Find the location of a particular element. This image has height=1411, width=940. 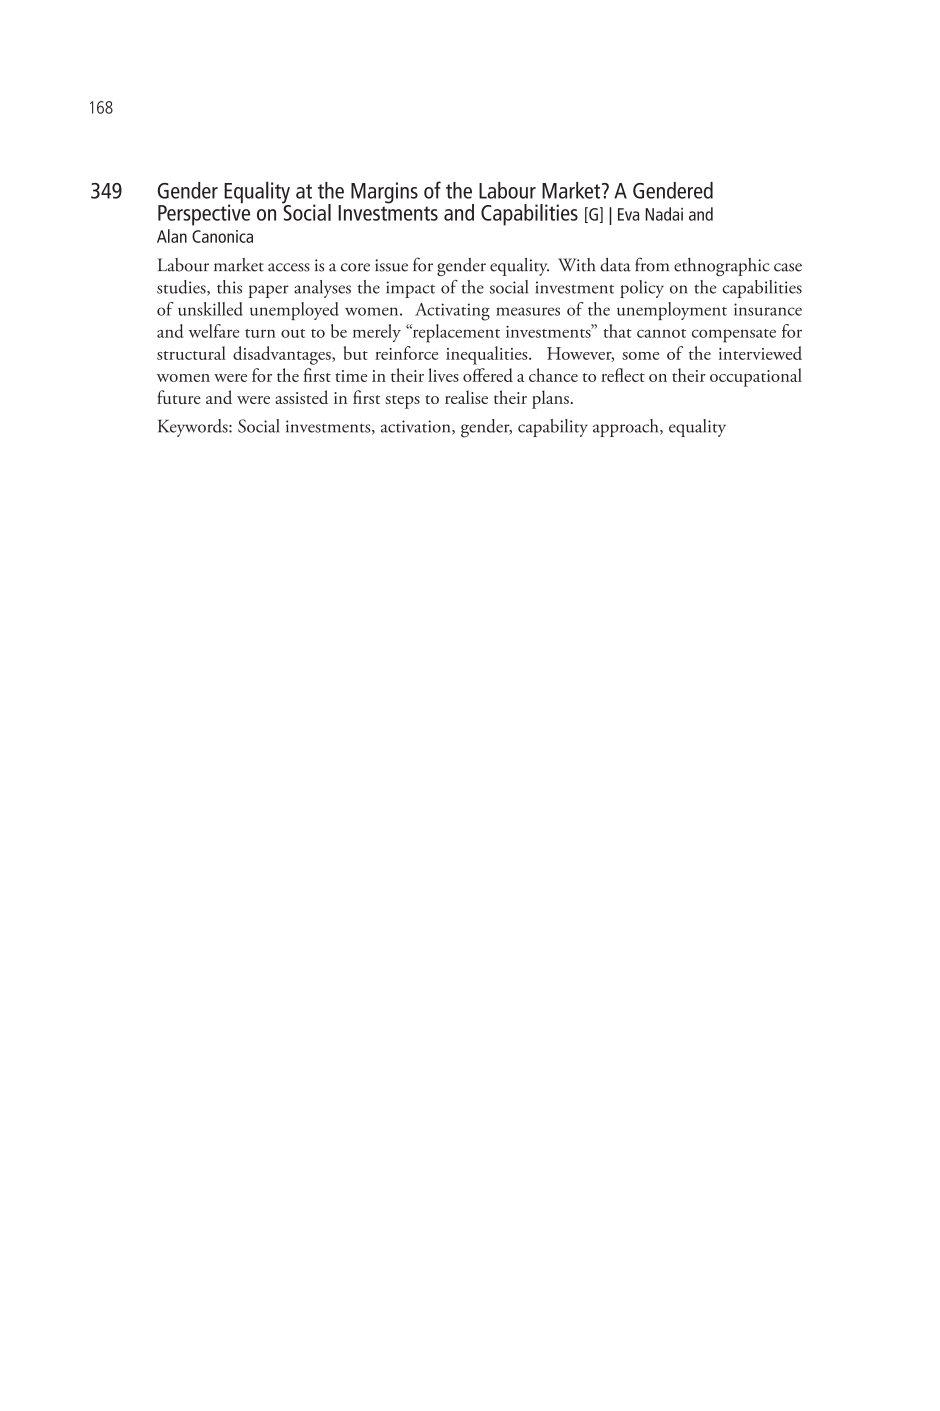

Eva is located at coordinates (628, 214).
